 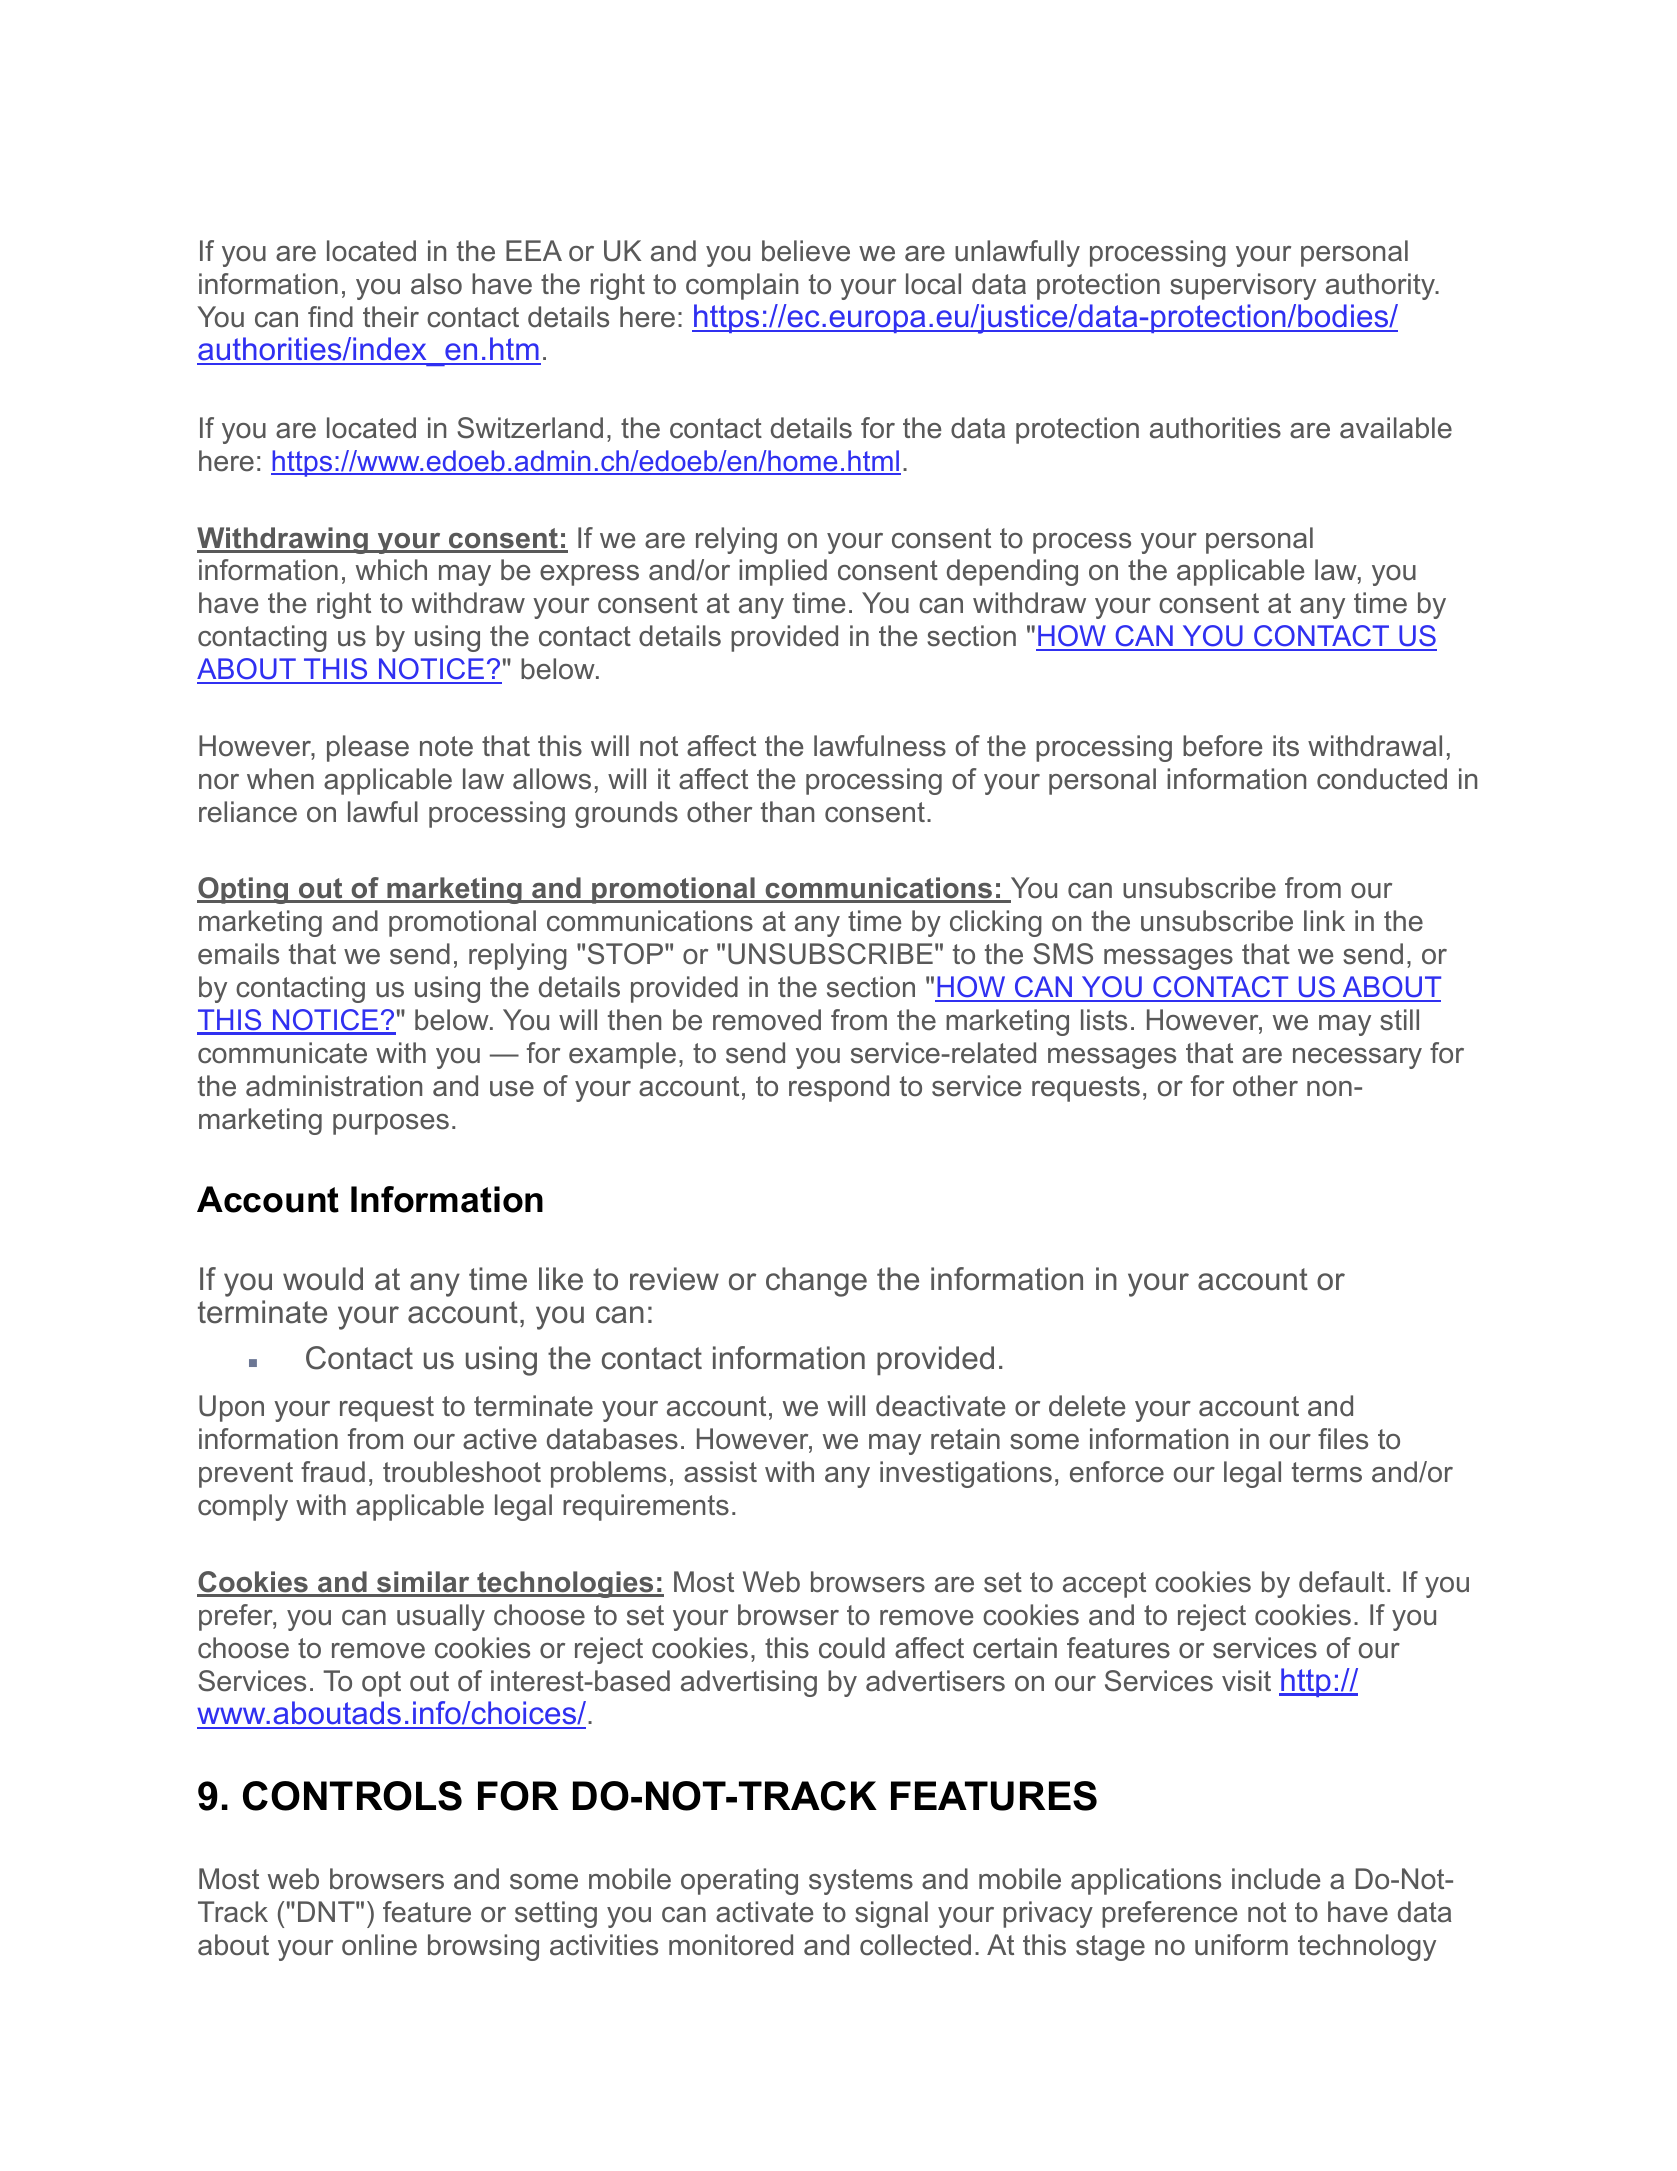 I want to click on supervisory, so click(x=1243, y=286).
